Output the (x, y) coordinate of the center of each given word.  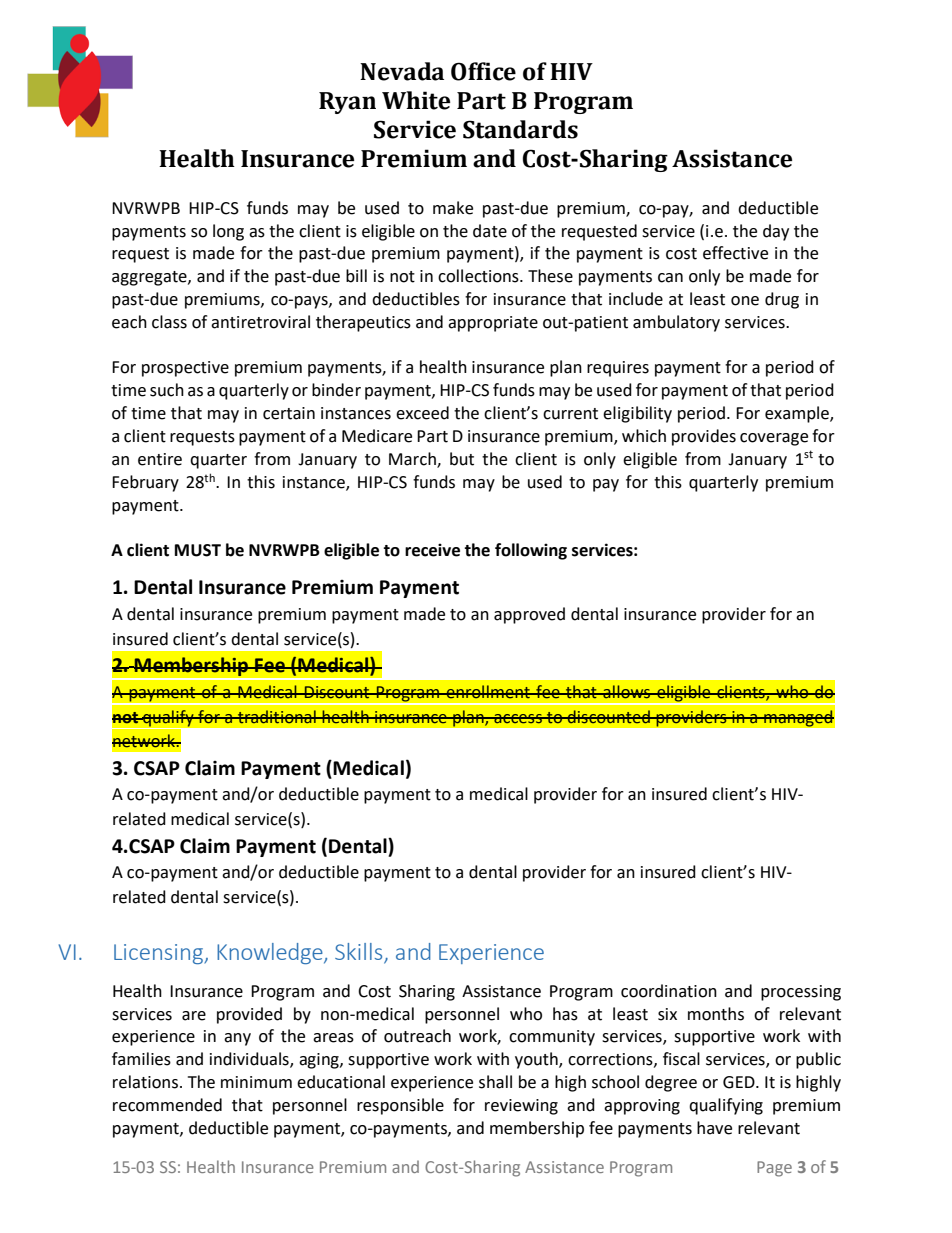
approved (529, 615)
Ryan (347, 103)
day (776, 232)
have (714, 1128)
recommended (167, 1105)
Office (483, 71)
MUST (198, 550)
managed (798, 718)
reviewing (521, 1107)
